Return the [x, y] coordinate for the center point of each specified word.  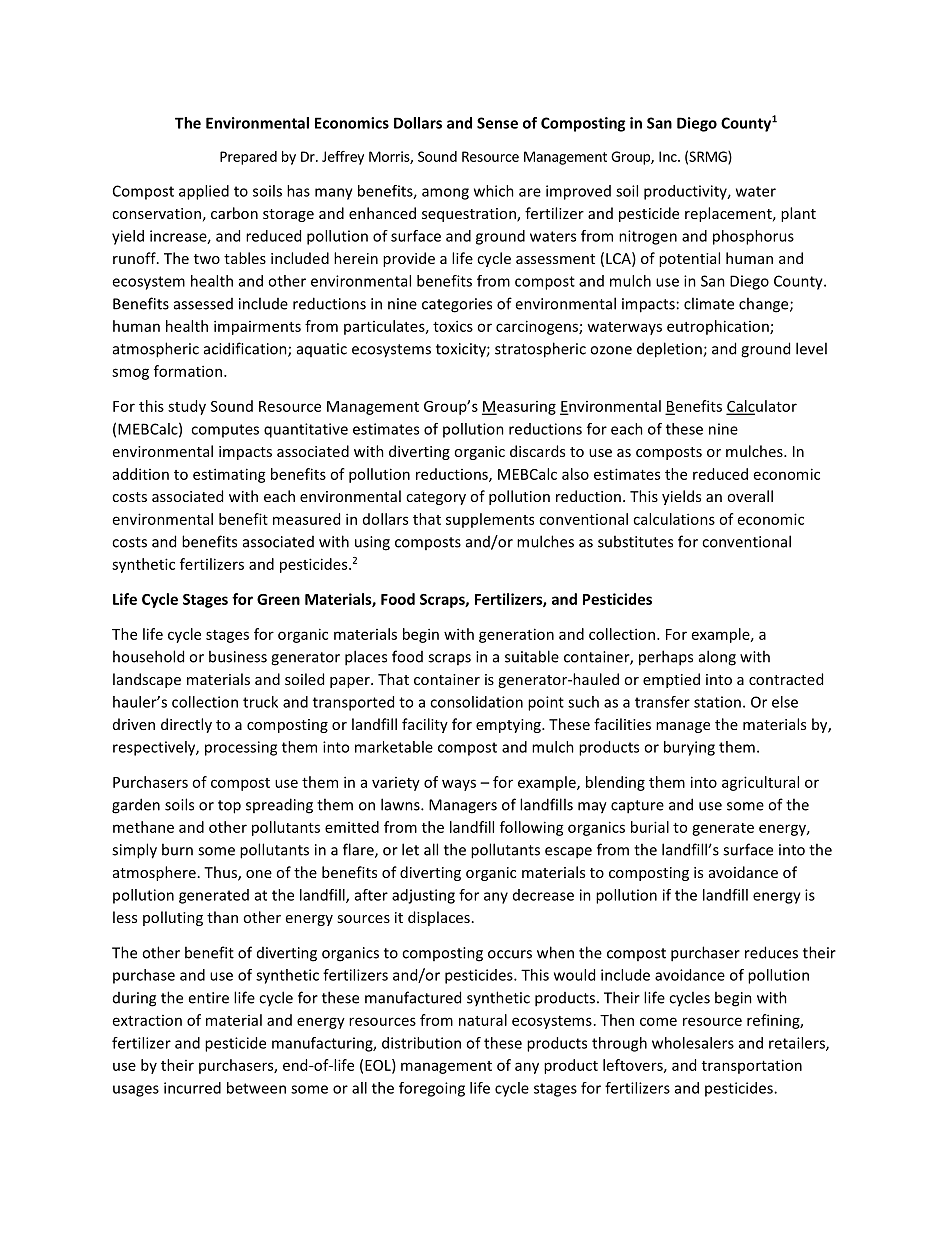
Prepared [248, 158]
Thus [221, 873]
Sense [497, 123]
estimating [229, 475]
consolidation [476, 702]
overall [750, 496]
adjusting [423, 896]
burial [650, 827]
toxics [453, 326]
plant [798, 214]
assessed [203, 304]
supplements [490, 520]
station [717, 702]
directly [186, 725]
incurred [192, 1088]
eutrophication [719, 327]
